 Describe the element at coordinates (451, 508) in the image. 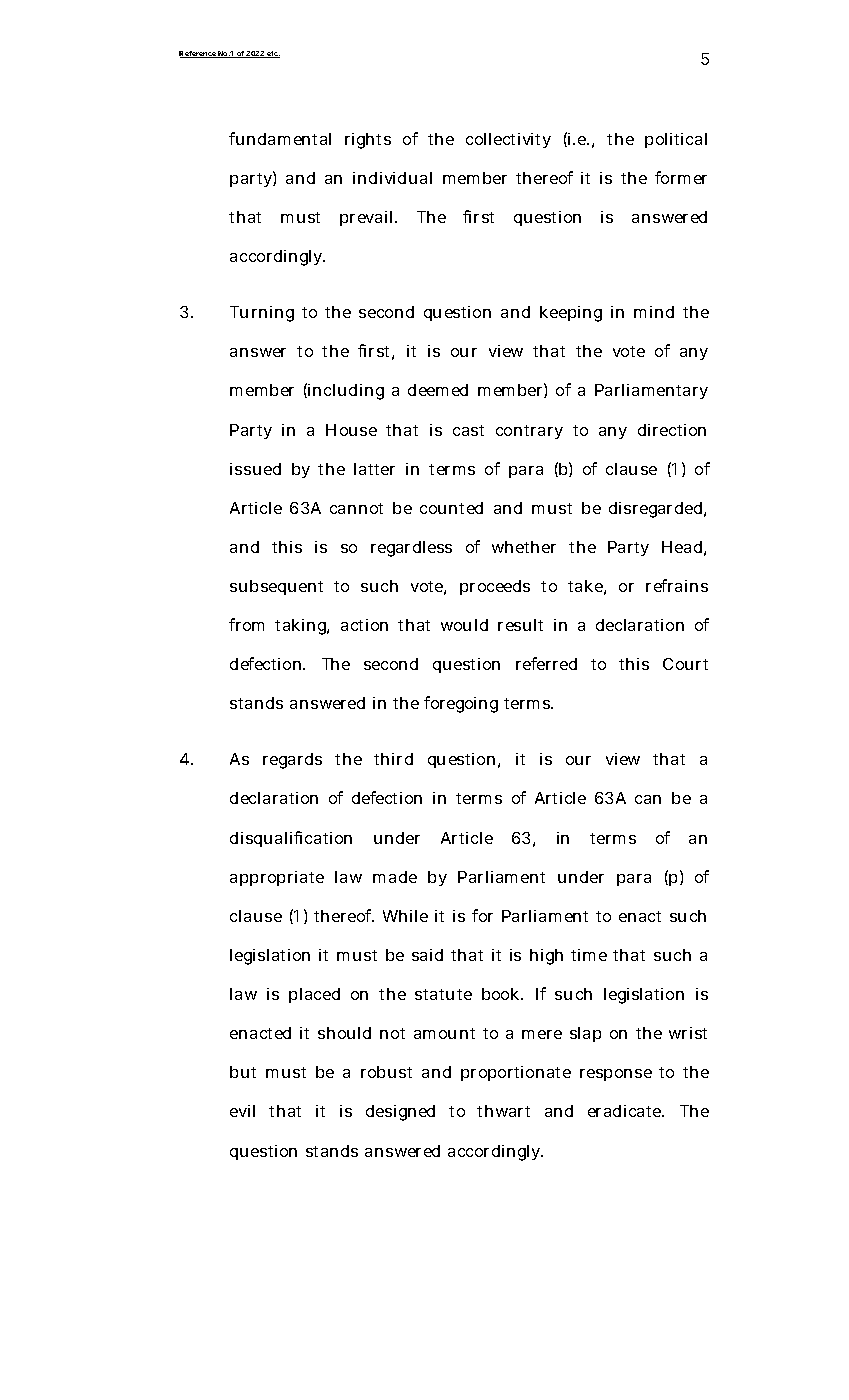

I see `counted` at that location.
